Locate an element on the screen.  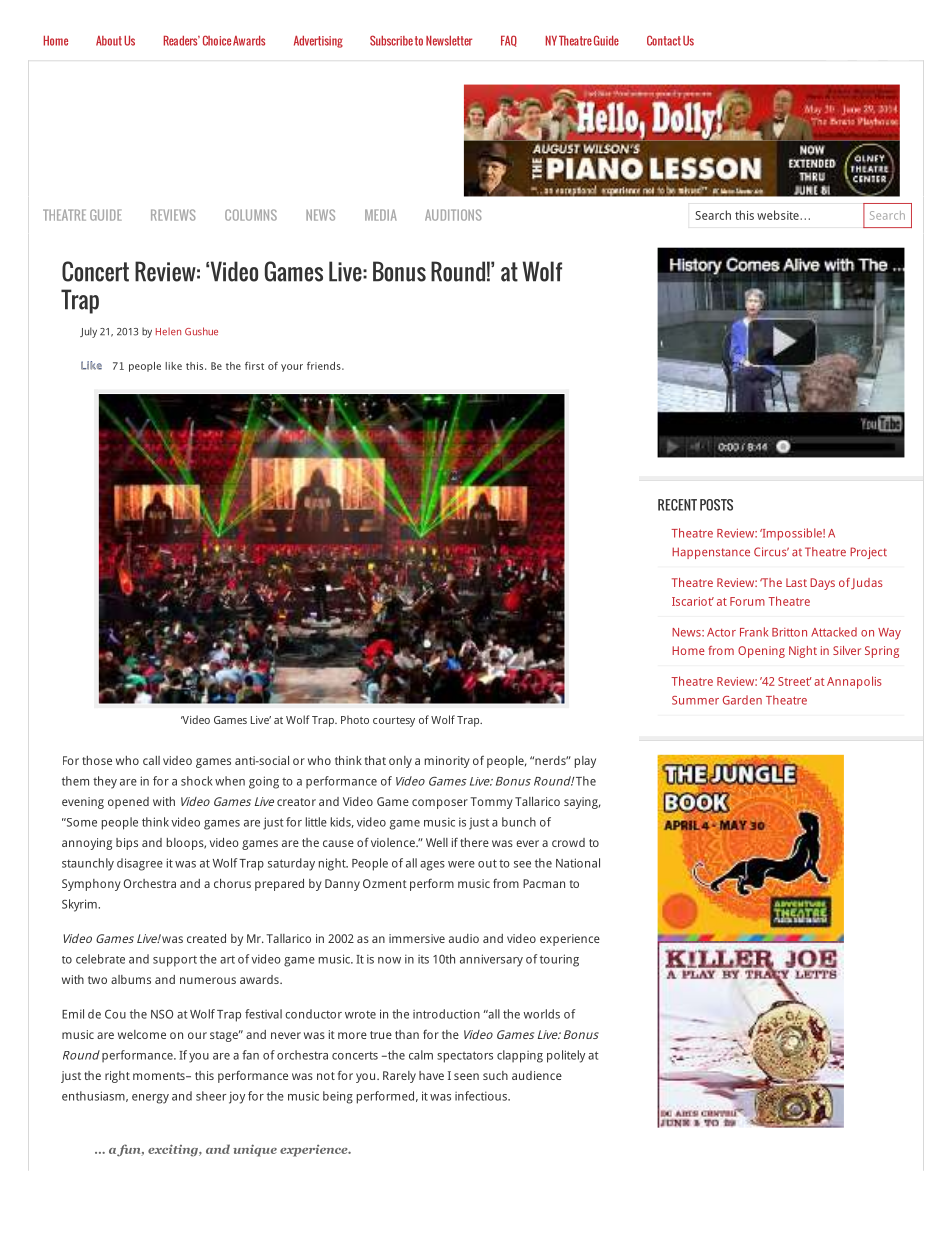
energy is located at coordinates (150, 1099).
